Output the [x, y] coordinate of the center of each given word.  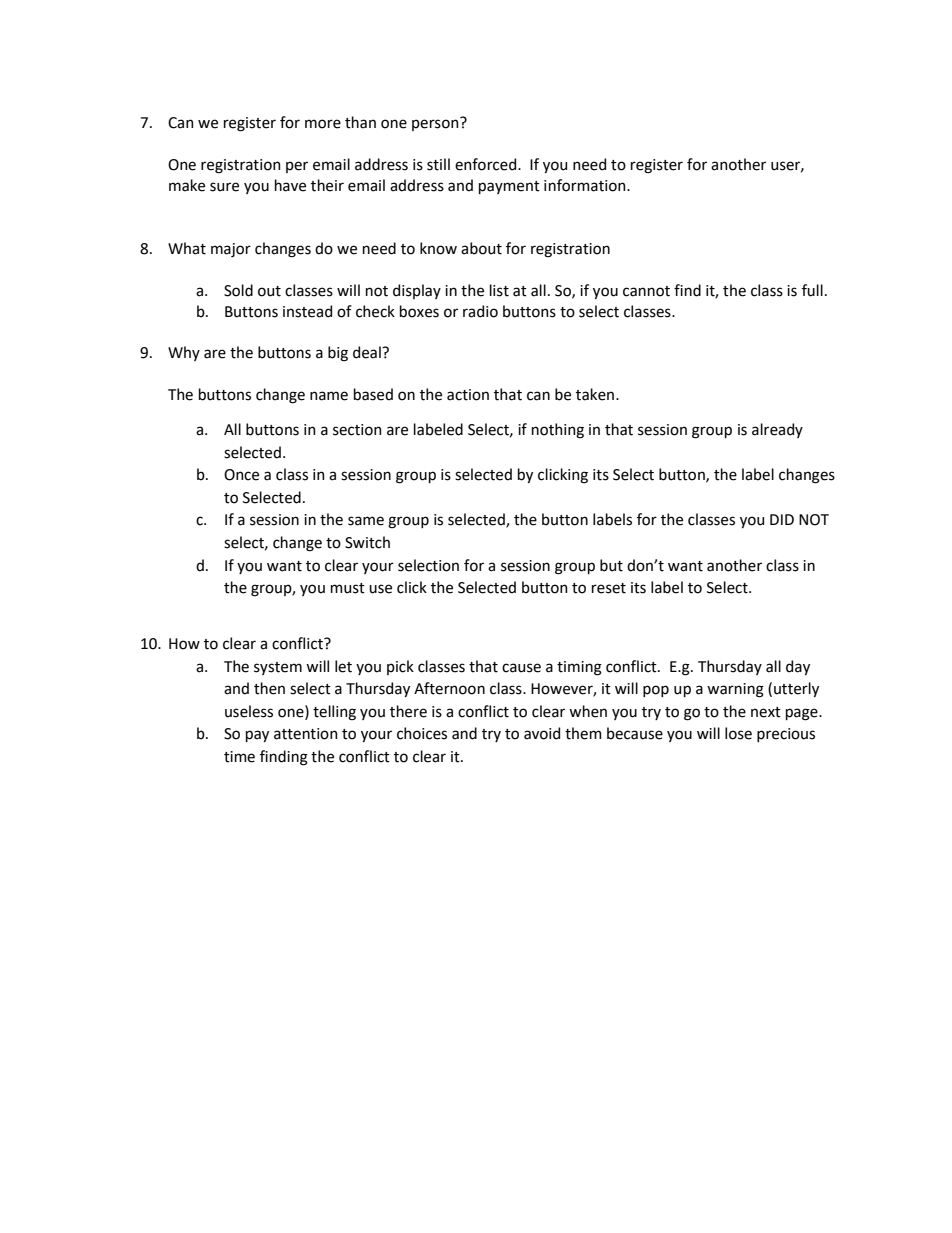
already [777, 430]
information [586, 185]
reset [609, 588]
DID [782, 519]
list [499, 290]
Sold [238, 290]
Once [241, 475]
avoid [542, 733]
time [239, 757]
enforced [487, 164]
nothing [558, 431]
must [348, 588]
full [812, 290]
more [323, 124]
